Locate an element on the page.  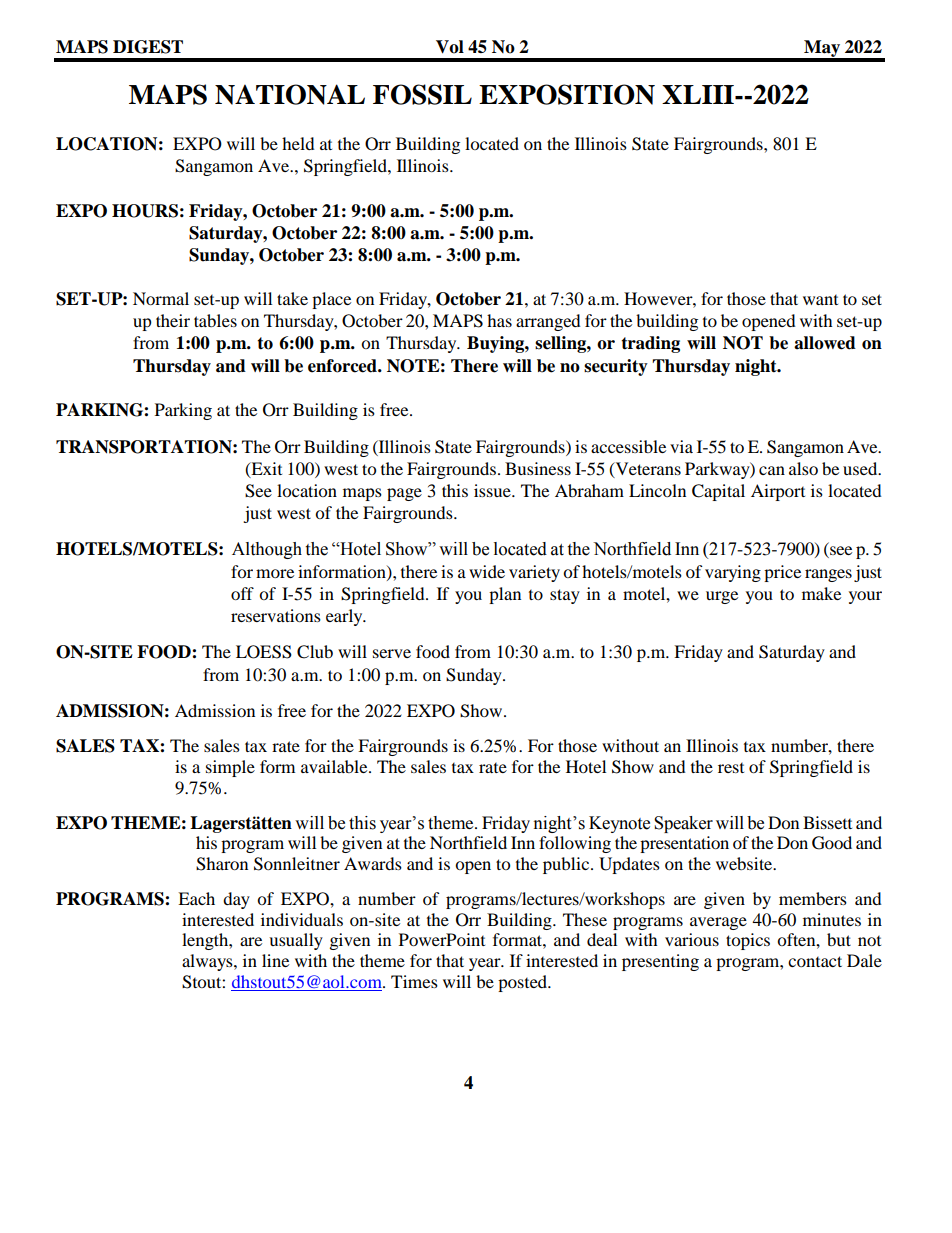
Vol is located at coordinates (450, 47).
